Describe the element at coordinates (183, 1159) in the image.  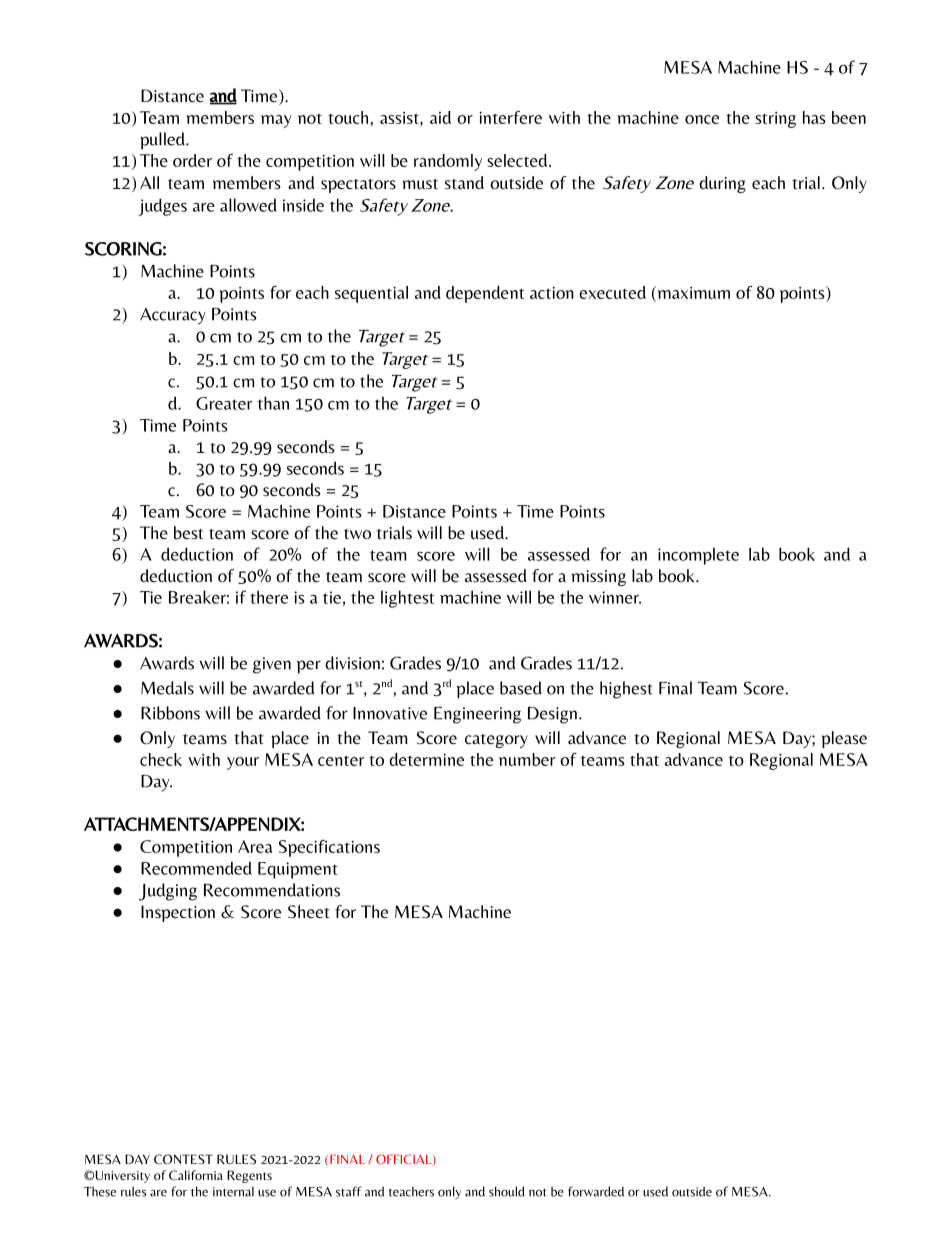
I see `CONTEST` at that location.
